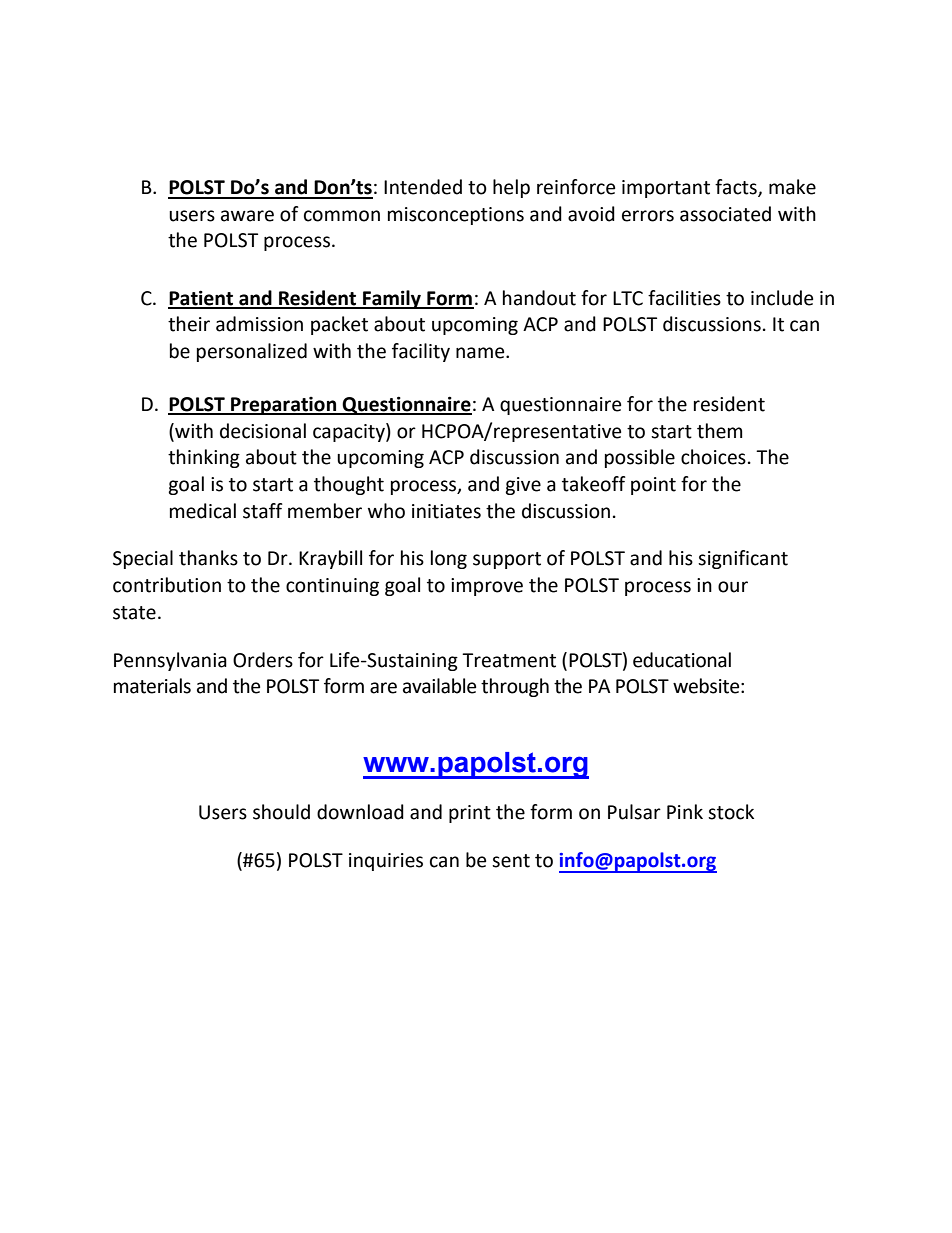 Image resolution: width=952 pixels, height=1233 pixels. What do you see at coordinates (203, 511) in the image?
I see `medical` at bounding box center [203, 511].
